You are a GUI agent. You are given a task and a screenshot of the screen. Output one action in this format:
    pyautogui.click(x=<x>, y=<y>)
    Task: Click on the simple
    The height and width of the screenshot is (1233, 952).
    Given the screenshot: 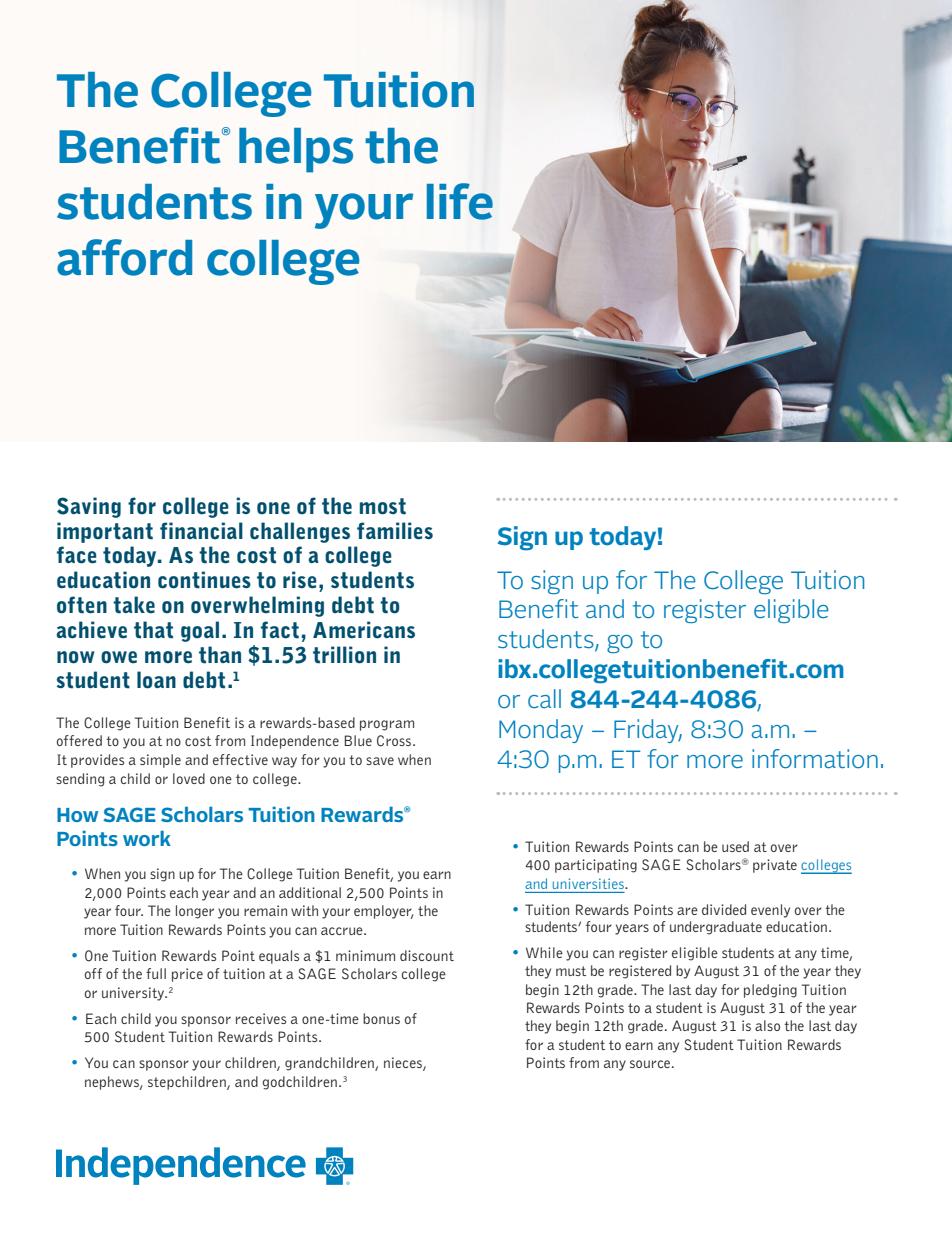 What is the action you would take?
    pyautogui.click(x=160, y=761)
